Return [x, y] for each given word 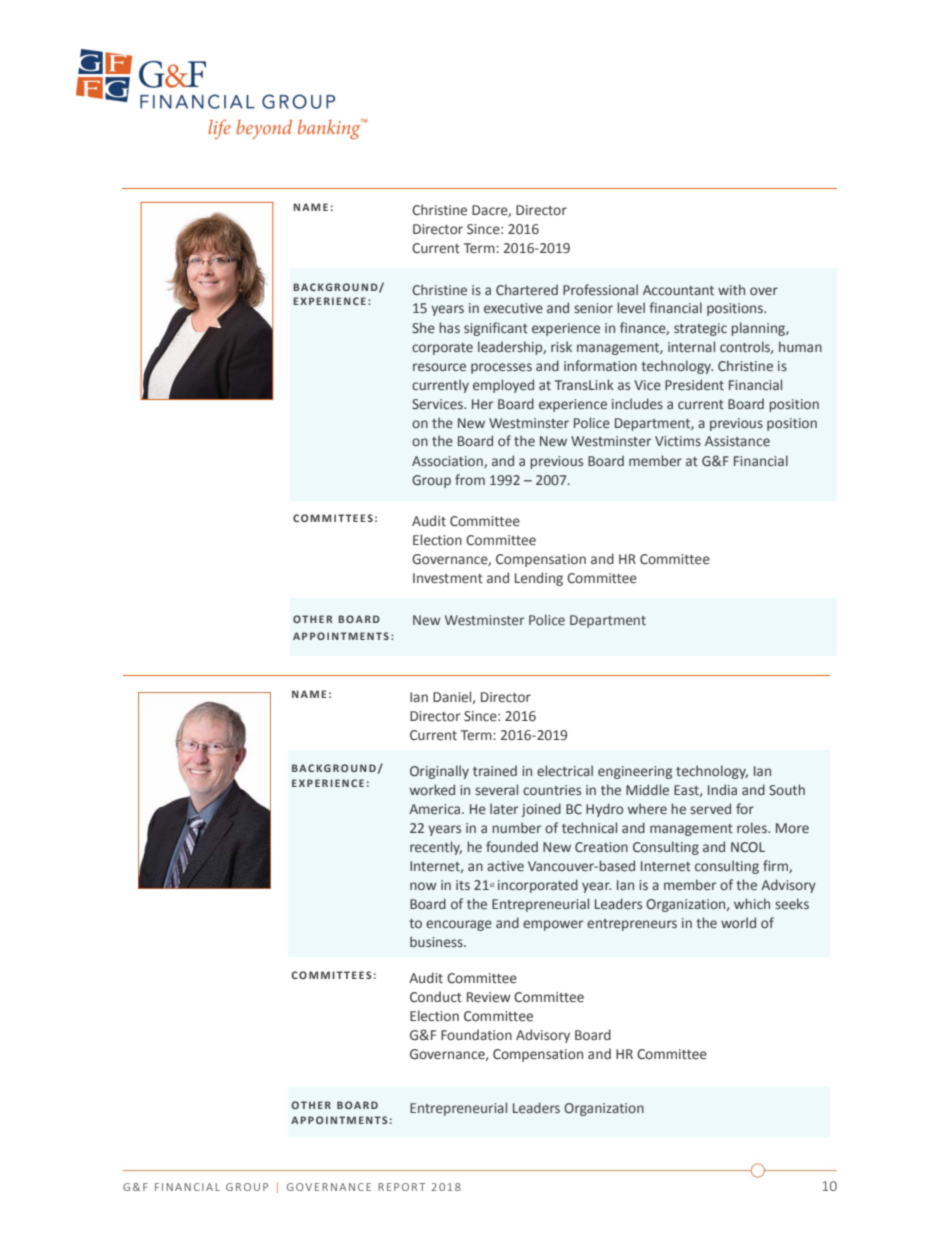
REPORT [401, 1187]
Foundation [476, 1034]
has [449, 327]
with [731, 289]
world [738, 922]
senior [593, 308]
